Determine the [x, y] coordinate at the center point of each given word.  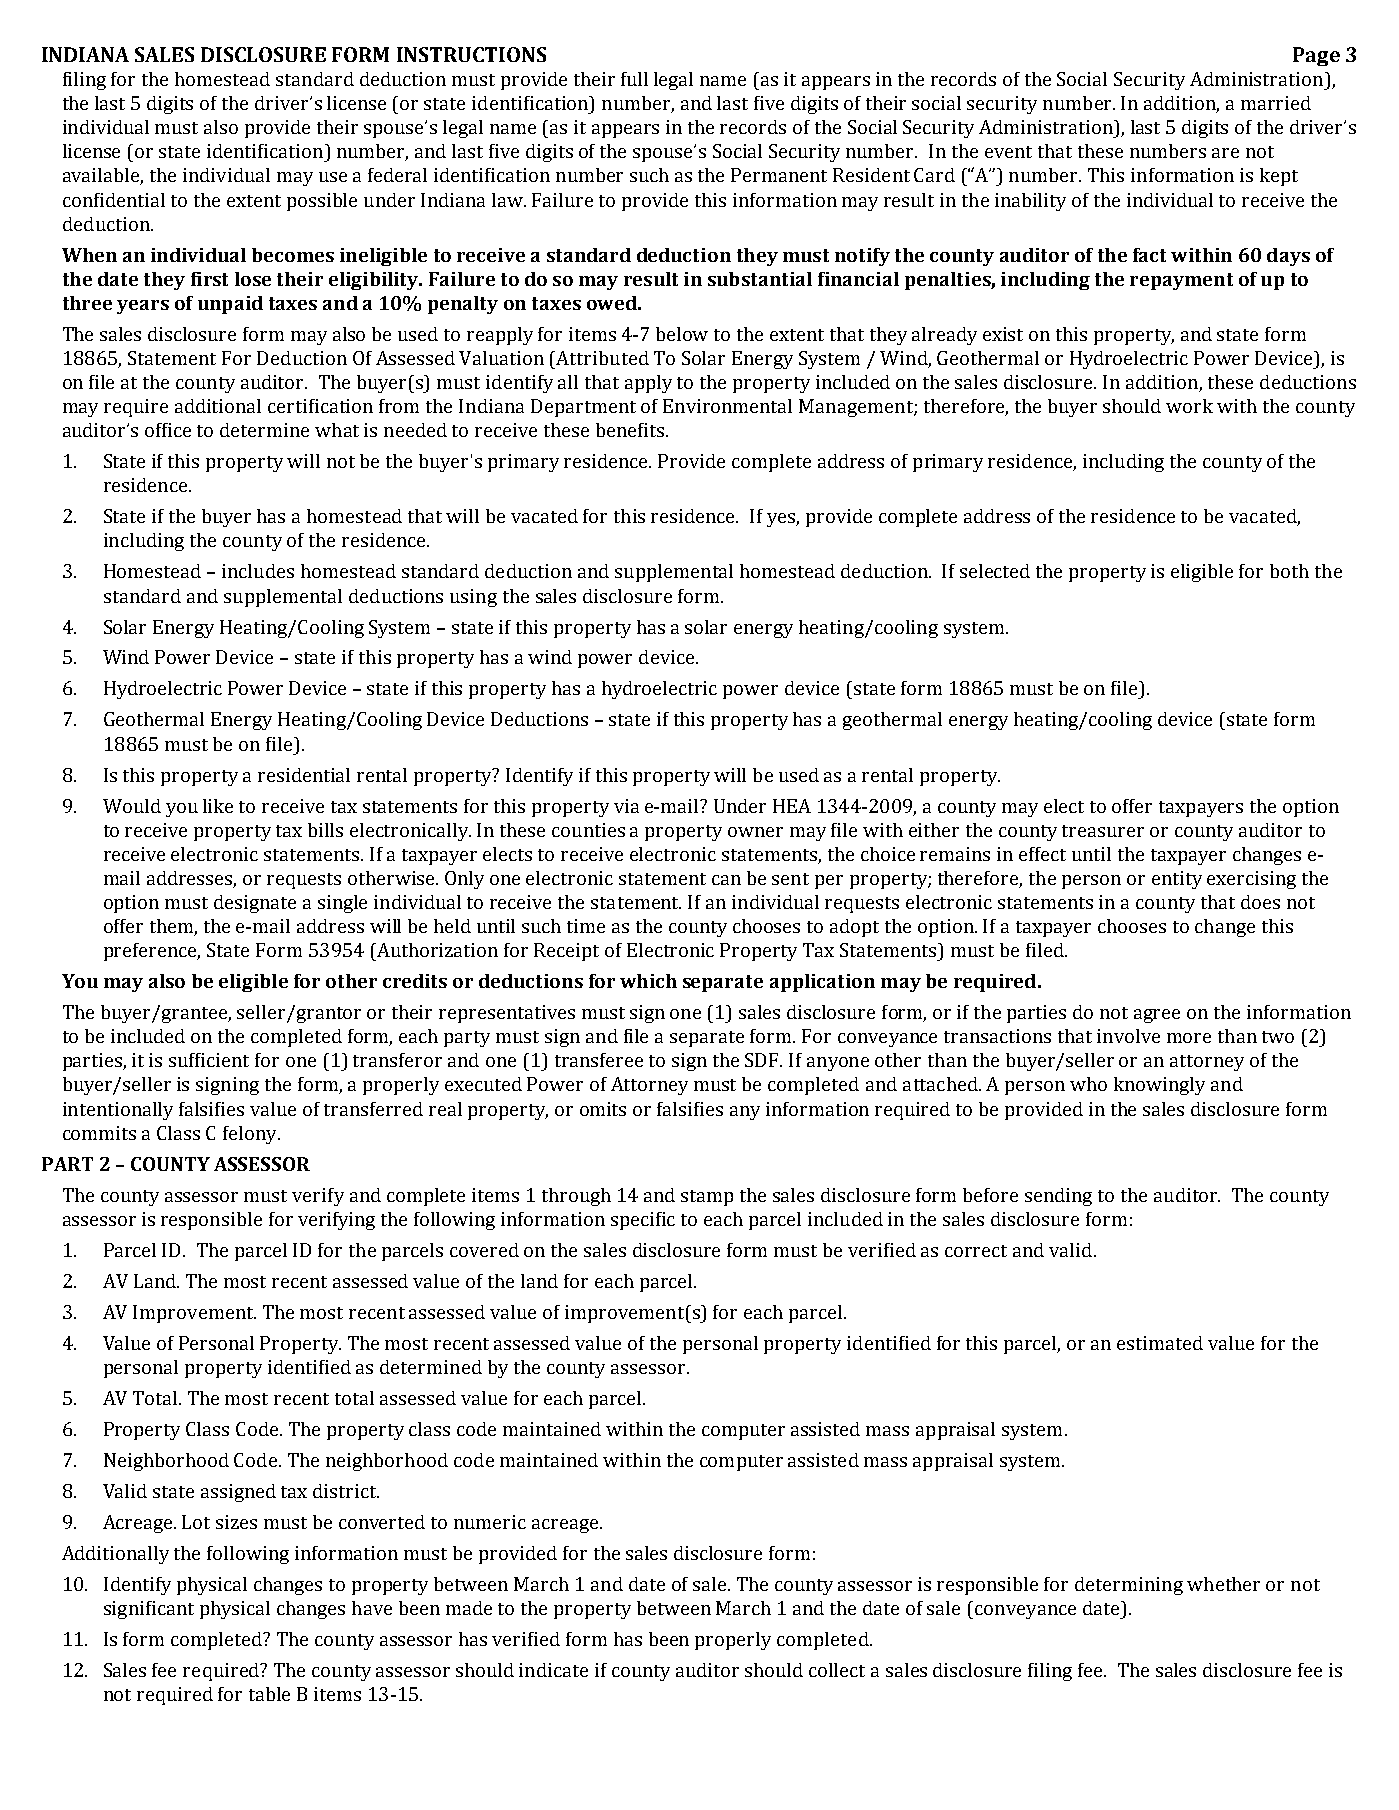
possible [322, 202]
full [634, 79]
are [1225, 153]
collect [837, 1670]
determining [1129, 1586]
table [269, 1694]
